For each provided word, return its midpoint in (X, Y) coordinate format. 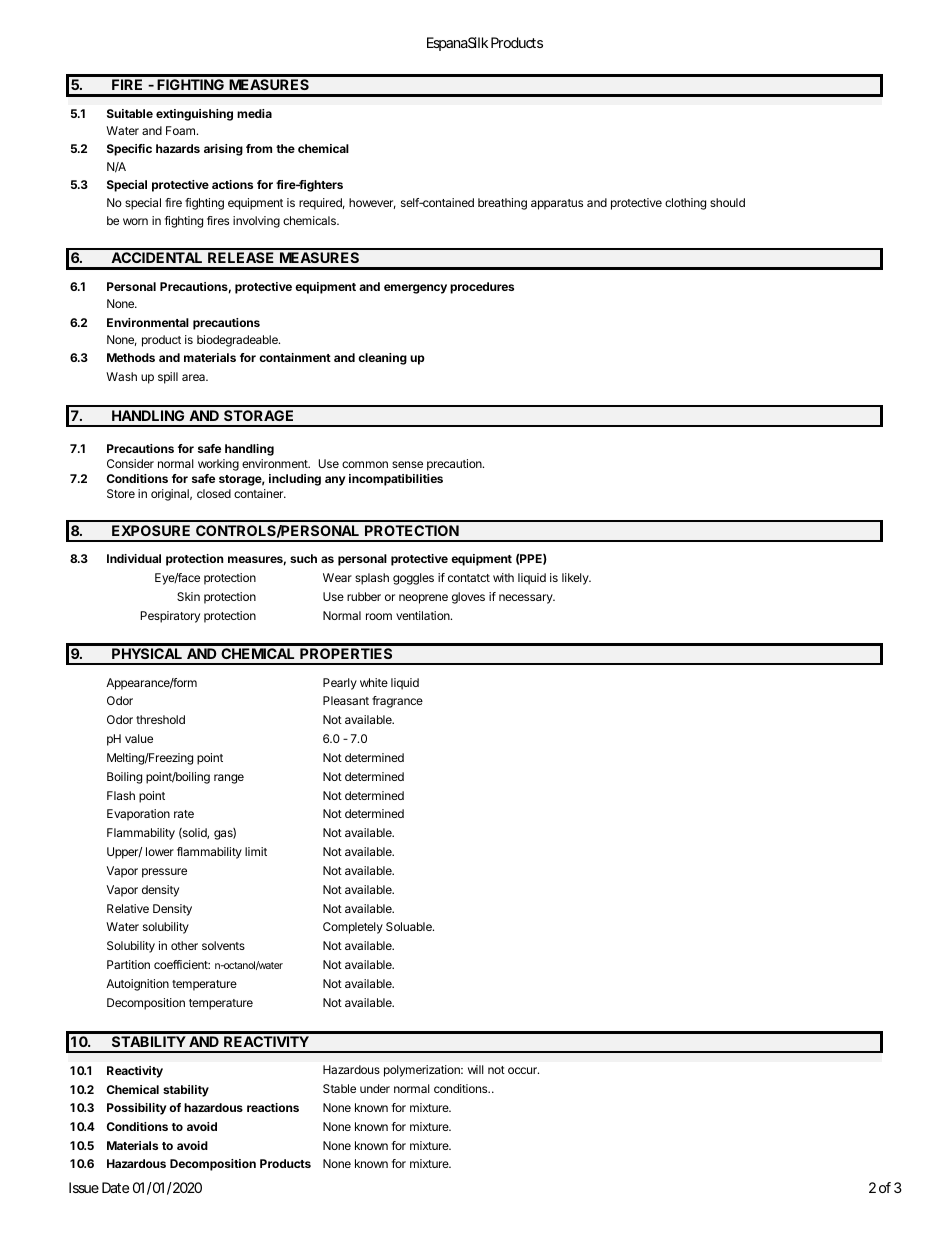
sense (407, 464)
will (476, 1069)
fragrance (397, 702)
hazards (178, 148)
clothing (685, 204)
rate (184, 814)
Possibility (137, 1109)
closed (214, 493)
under (375, 1088)
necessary (527, 599)
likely (576, 579)
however (372, 203)
